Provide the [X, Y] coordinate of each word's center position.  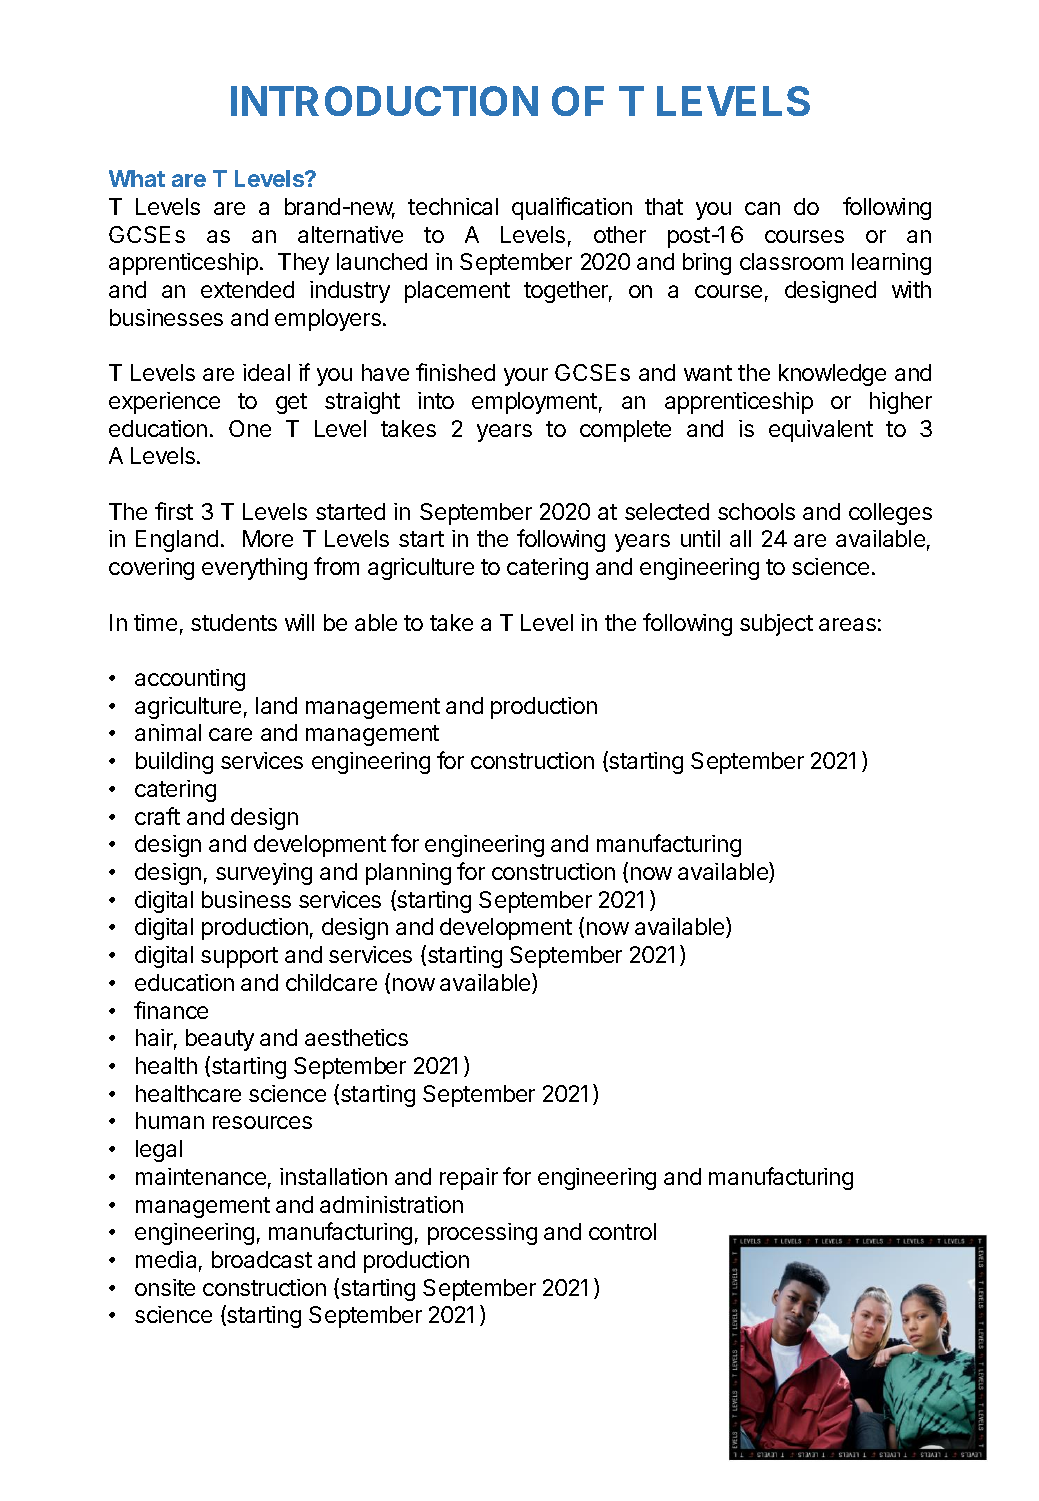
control [622, 1231]
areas [847, 624]
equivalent [821, 431]
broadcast [262, 1259]
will [299, 622]
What [137, 178]
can [762, 208]
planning [408, 874]
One [250, 428]
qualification [572, 208]
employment [534, 403]
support [239, 957]
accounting [190, 680]
